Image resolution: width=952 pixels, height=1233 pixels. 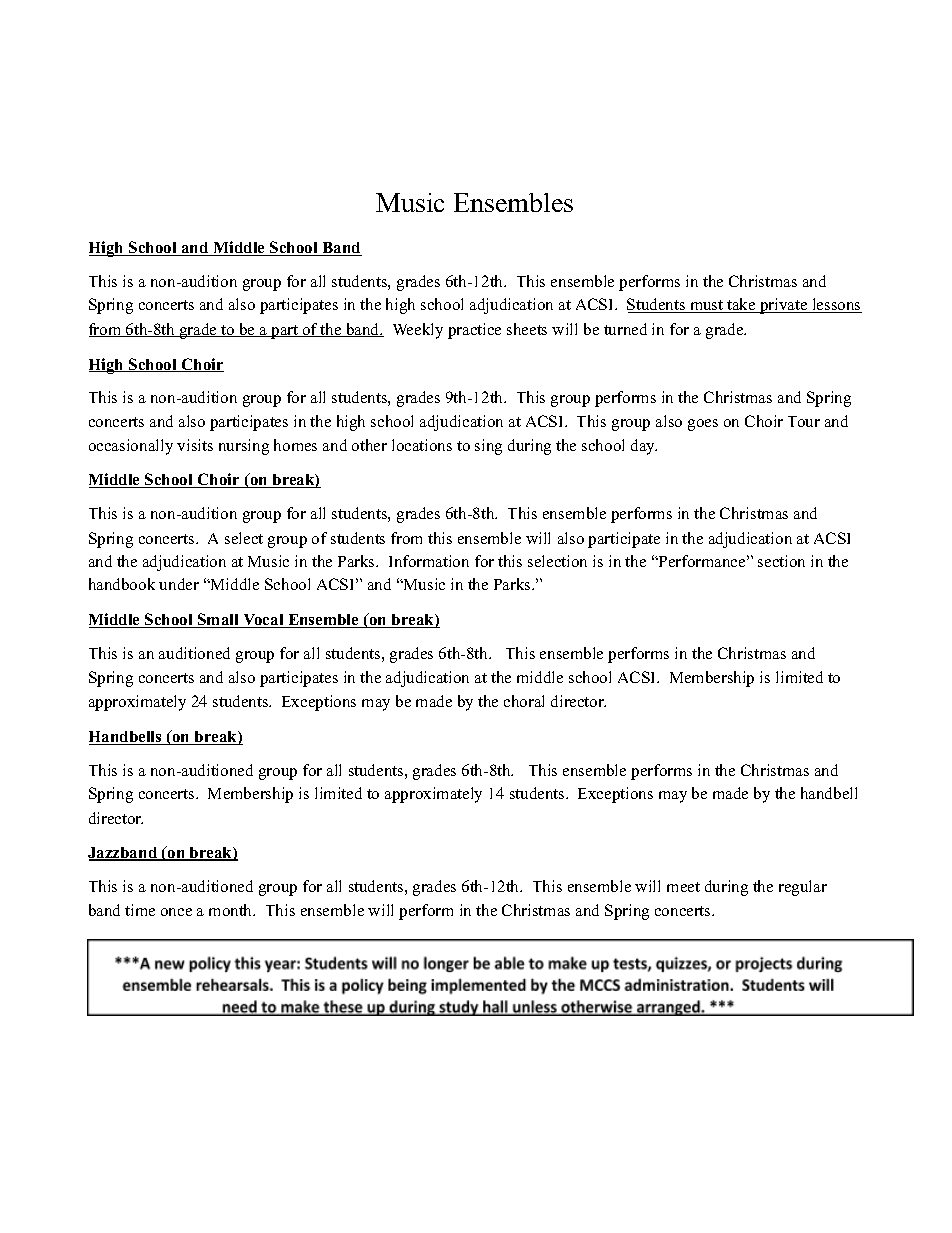 What do you see at coordinates (422, 445) in the page?
I see `locations` at bounding box center [422, 445].
